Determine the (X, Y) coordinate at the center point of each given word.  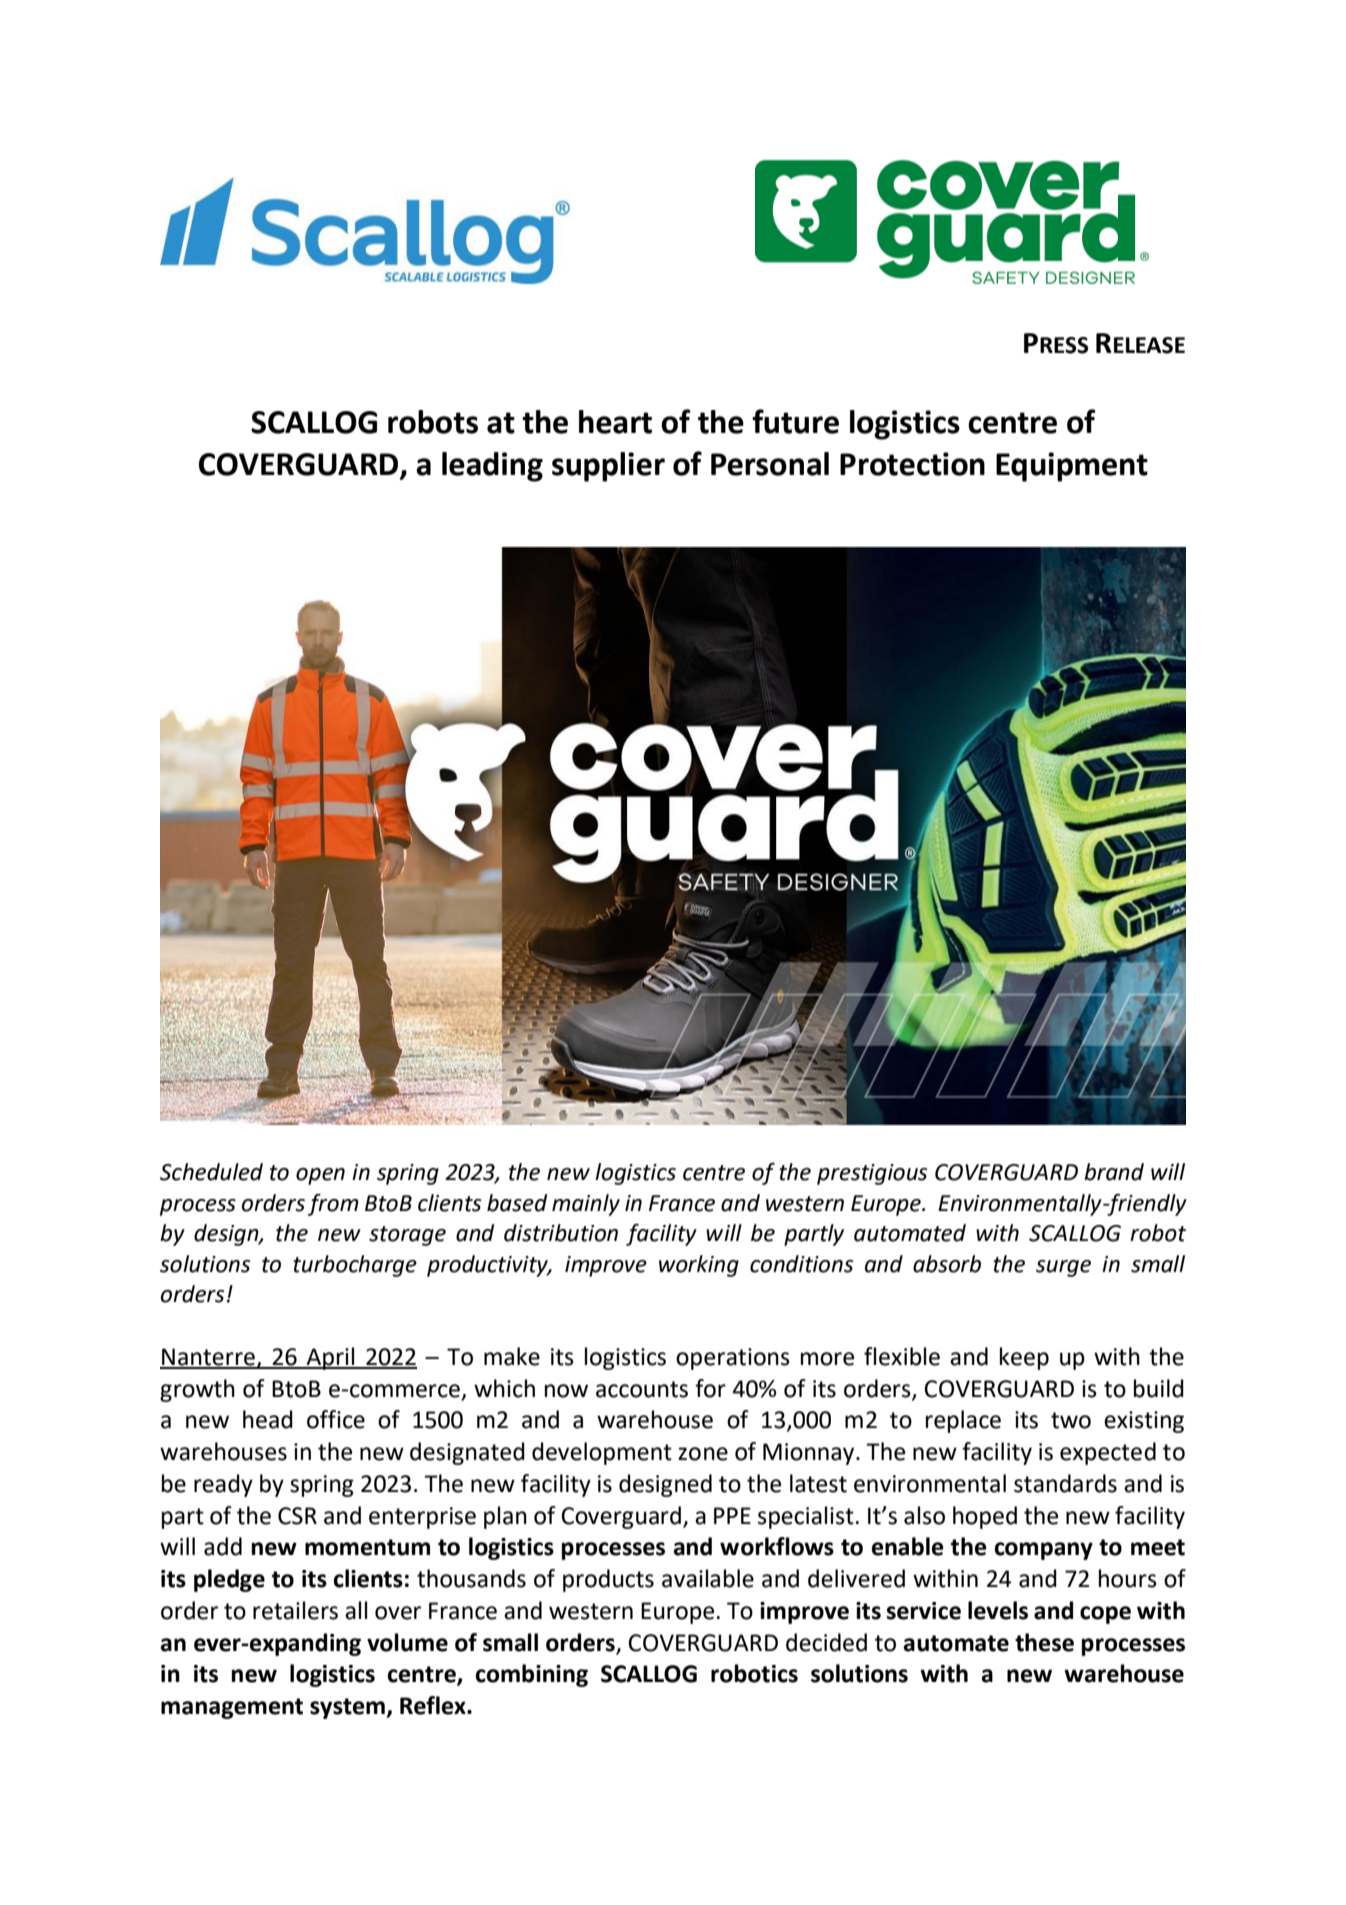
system (348, 1708)
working (699, 1266)
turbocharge (355, 1266)
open (320, 1176)
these (1044, 1642)
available (708, 1578)
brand (1114, 1172)
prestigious (872, 1174)
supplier (608, 467)
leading (492, 467)
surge (1063, 1268)
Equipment (1072, 467)
